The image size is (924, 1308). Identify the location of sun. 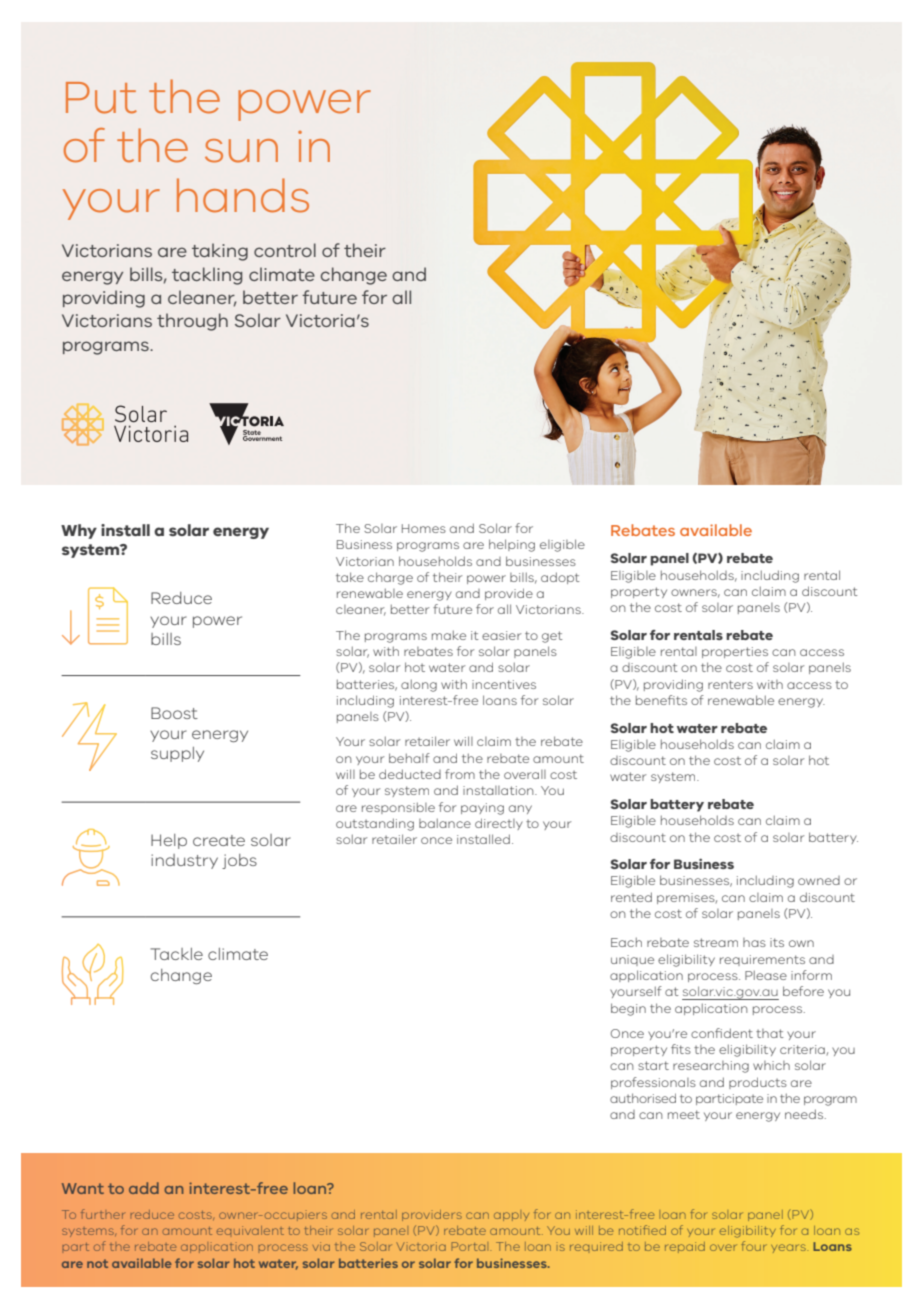
(241, 151).
